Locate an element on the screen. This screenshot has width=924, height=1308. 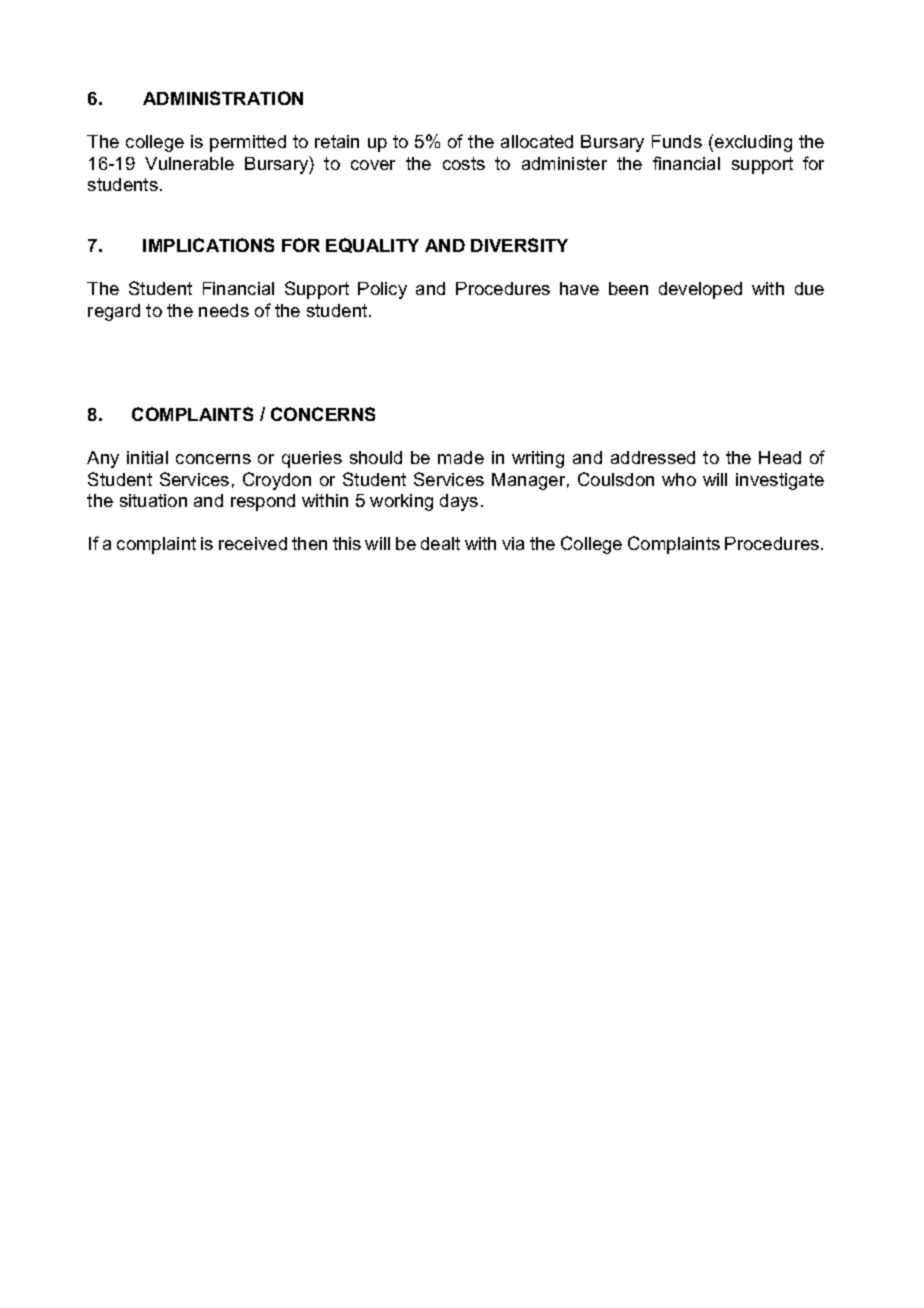
received is located at coordinates (253, 543).
